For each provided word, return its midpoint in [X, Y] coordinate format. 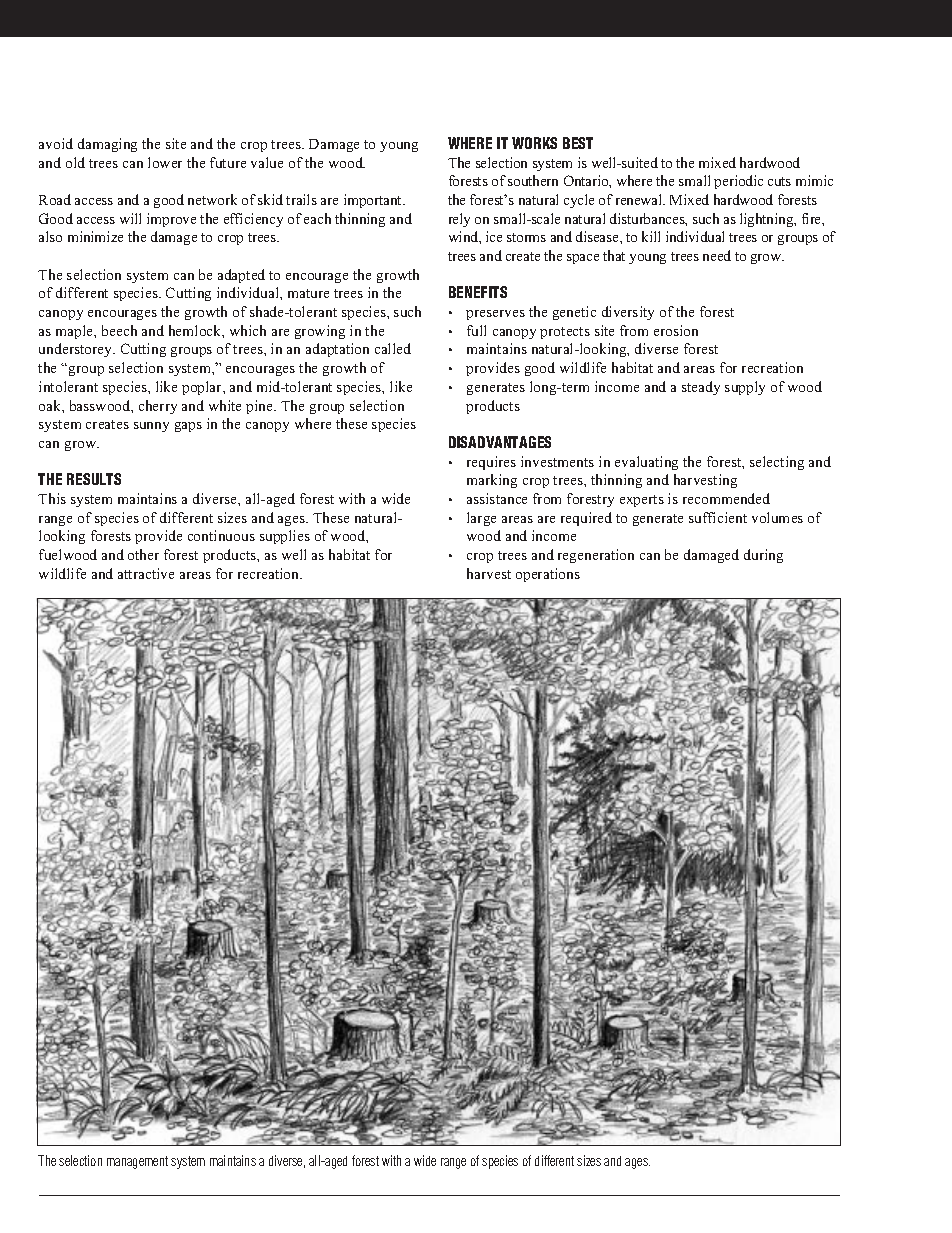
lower [165, 162]
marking [492, 481]
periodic [738, 182]
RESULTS [94, 479]
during [763, 556]
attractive [146, 573]
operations [548, 575]
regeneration [596, 556]
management [137, 1162]
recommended [726, 498]
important [374, 201]
